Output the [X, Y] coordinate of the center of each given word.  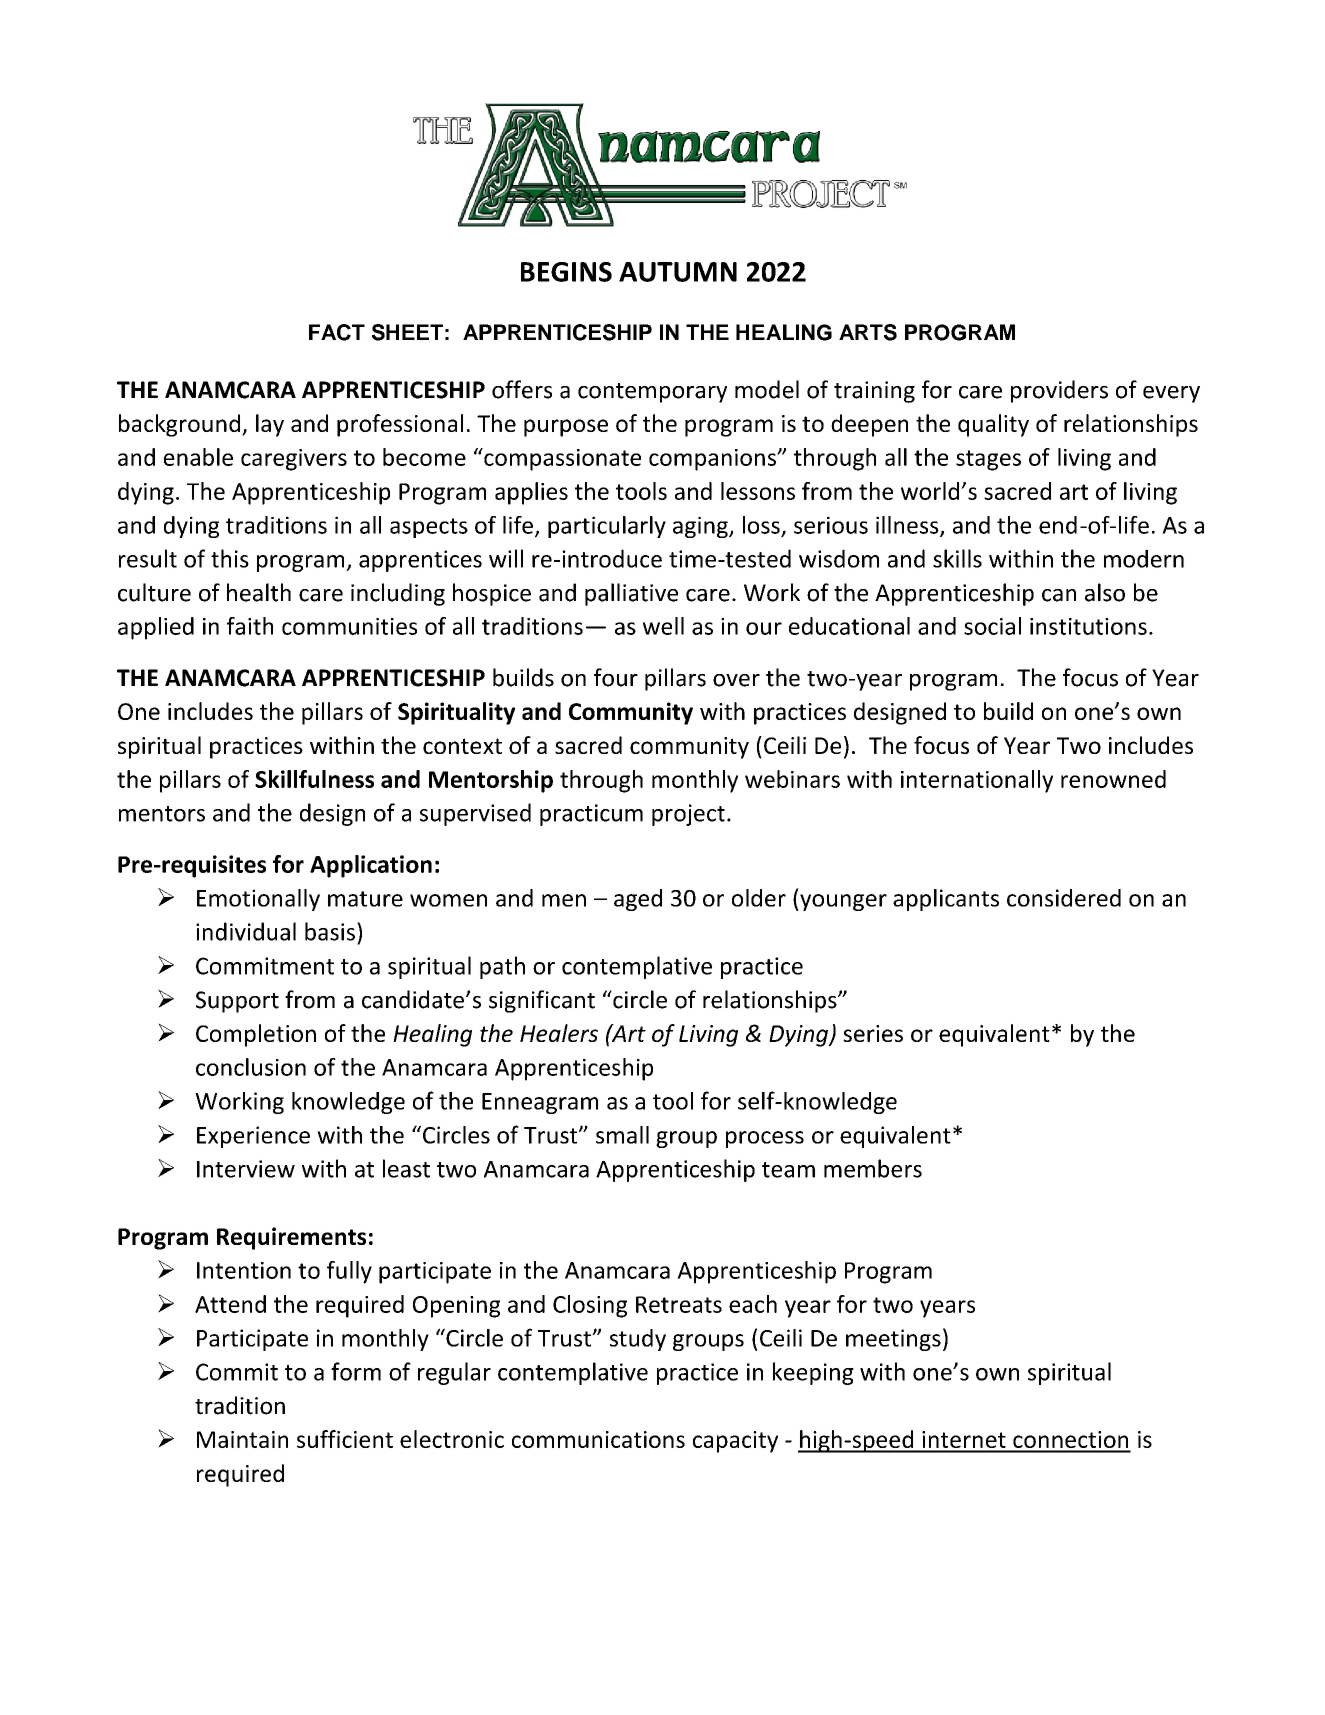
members [873, 1168]
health [259, 592]
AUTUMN [678, 272]
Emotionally [258, 900]
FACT [337, 332]
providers [1059, 391]
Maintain [242, 1439]
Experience [253, 1137]
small [622, 1135]
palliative [631, 594]
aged [638, 900]
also [1105, 592]
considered [1064, 898]
